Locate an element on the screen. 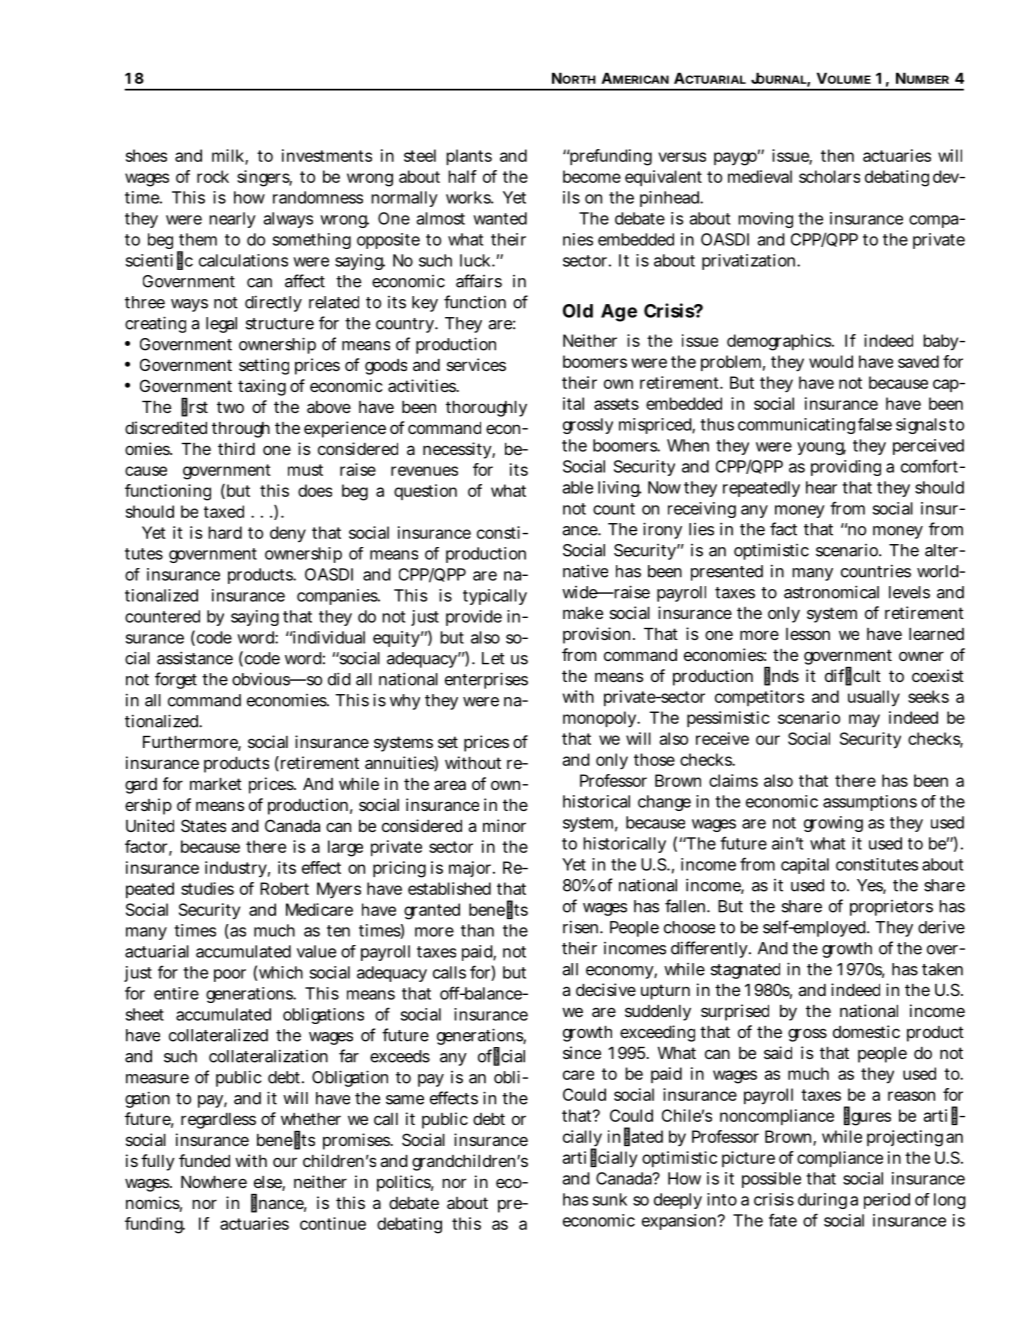  become is located at coordinates (592, 176).
